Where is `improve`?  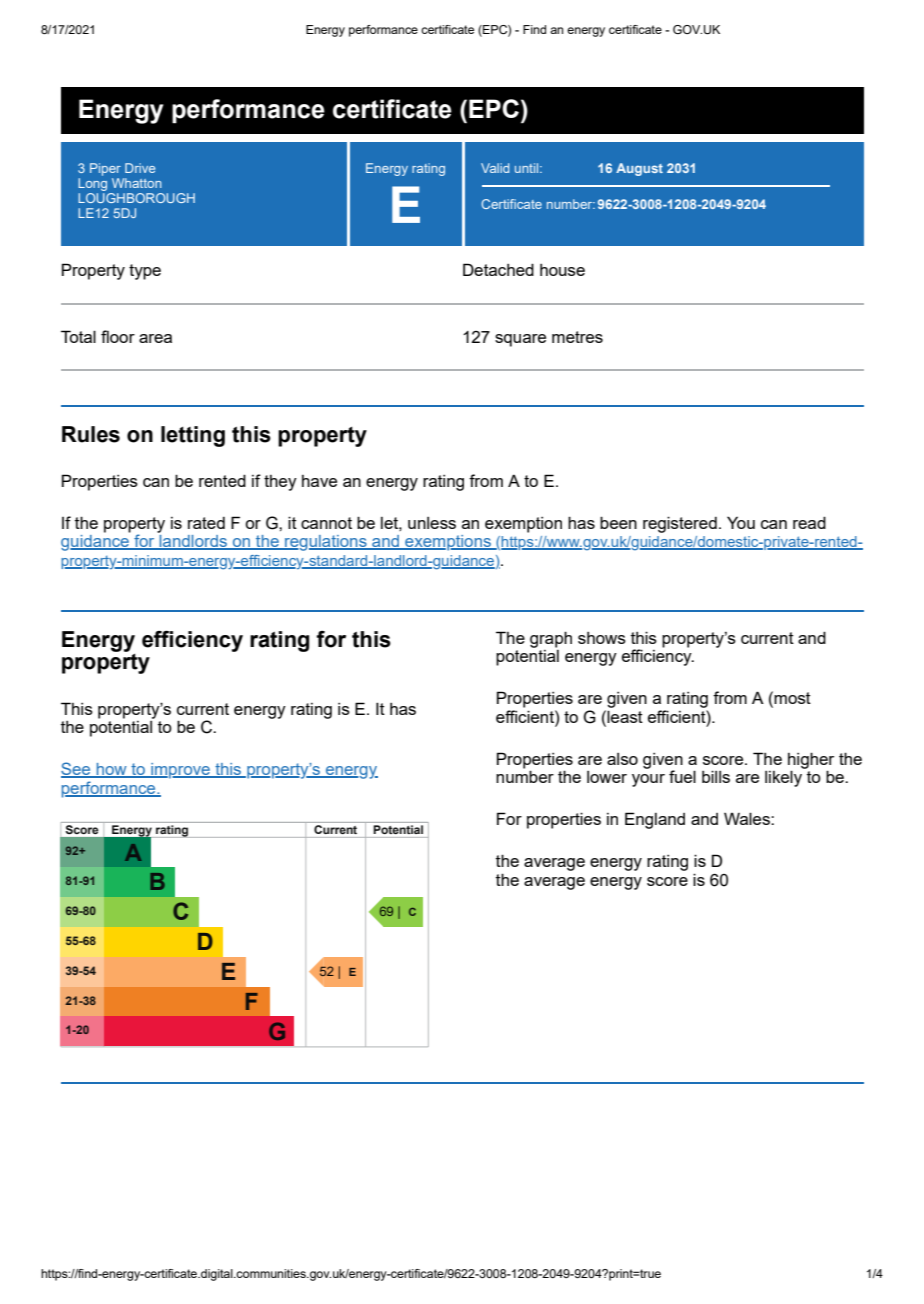 improve is located at coordinates (180, 771).
